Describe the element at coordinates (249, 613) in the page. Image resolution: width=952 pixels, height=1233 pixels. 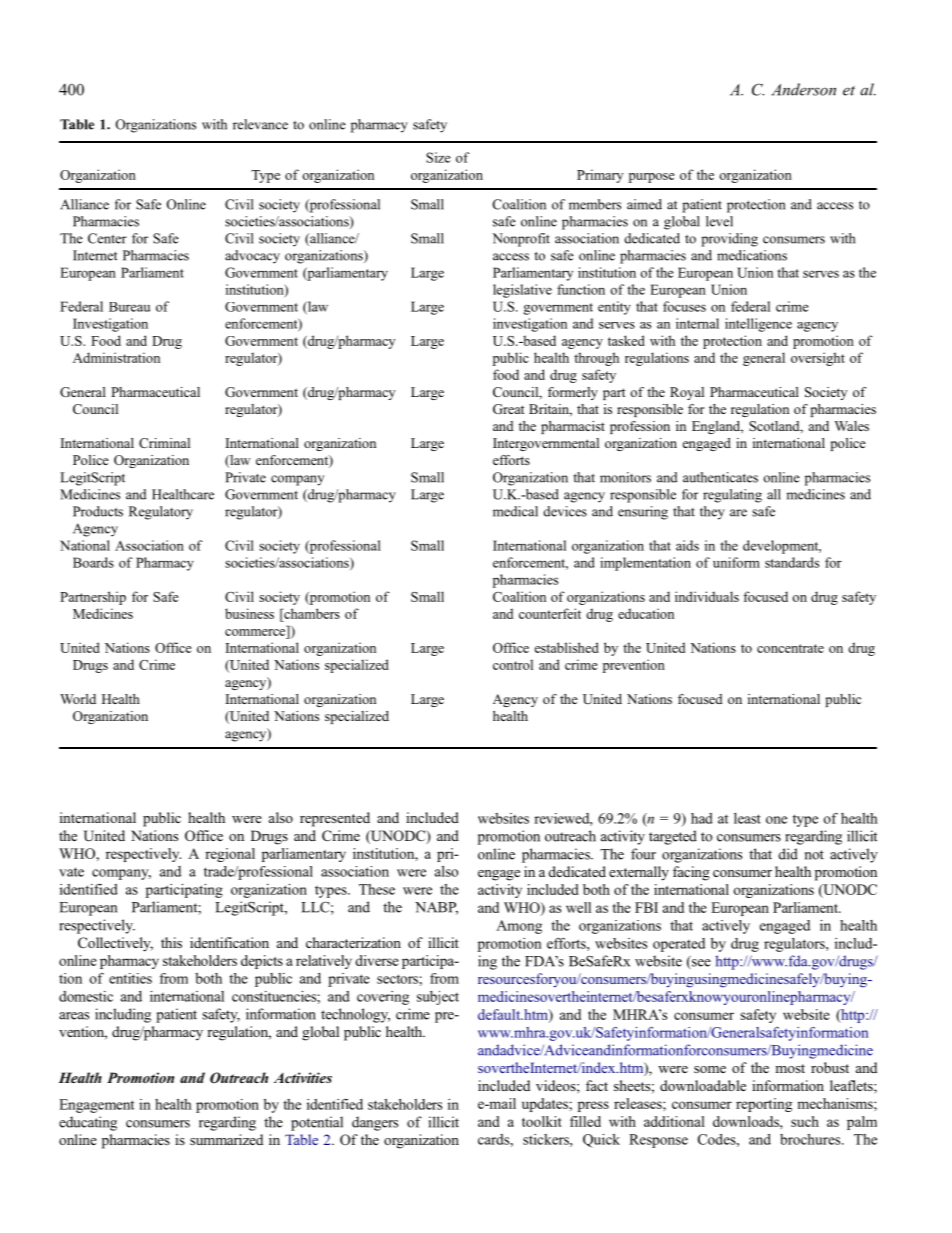
I see `business` at that location.
